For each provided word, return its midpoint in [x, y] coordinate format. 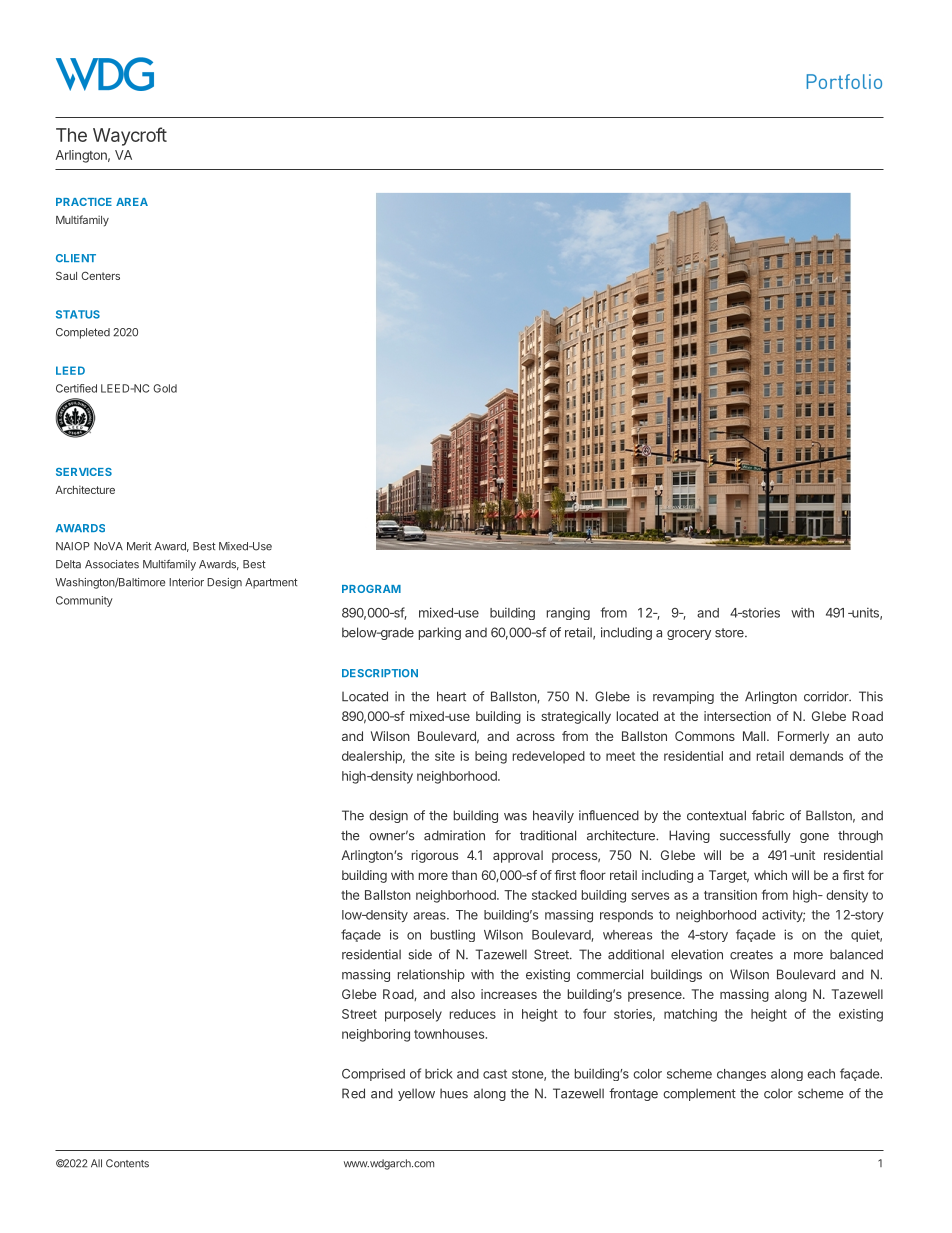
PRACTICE [84, 202]
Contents [127, 1163]
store [730, 633]
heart [451, 696]
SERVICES [84, 472]
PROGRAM [371, 589]
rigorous [435, 856]
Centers [100, 275]
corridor [827, 696]
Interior [186, 582]
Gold [165, 388]
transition [730, 895]
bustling [453, 935]
